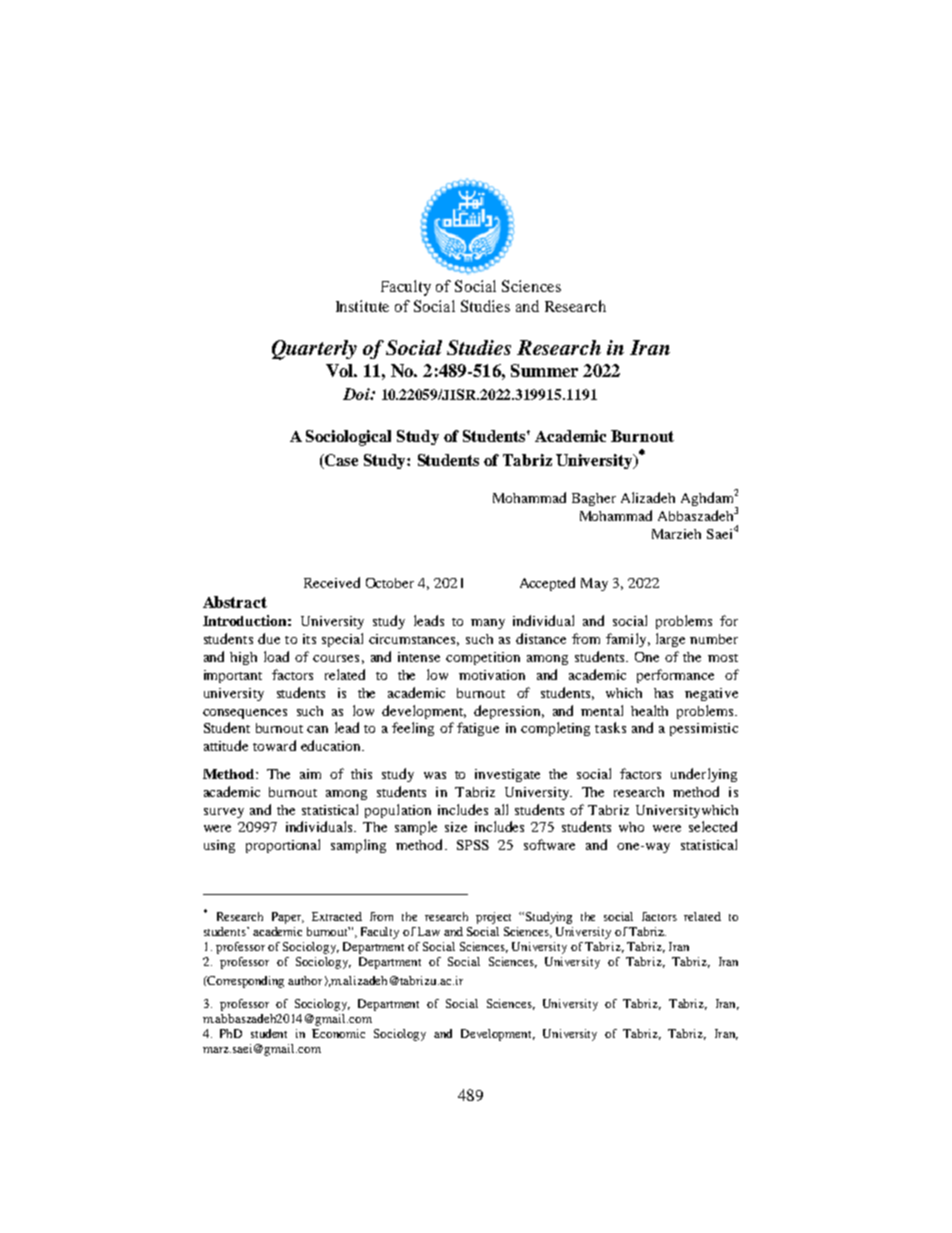 Image resolution: width=952 pixels, height=1233 pixels. What do you see at coordinates (276, 656) in the screenshot?
I see `load` at bounding box center [276, 656].
